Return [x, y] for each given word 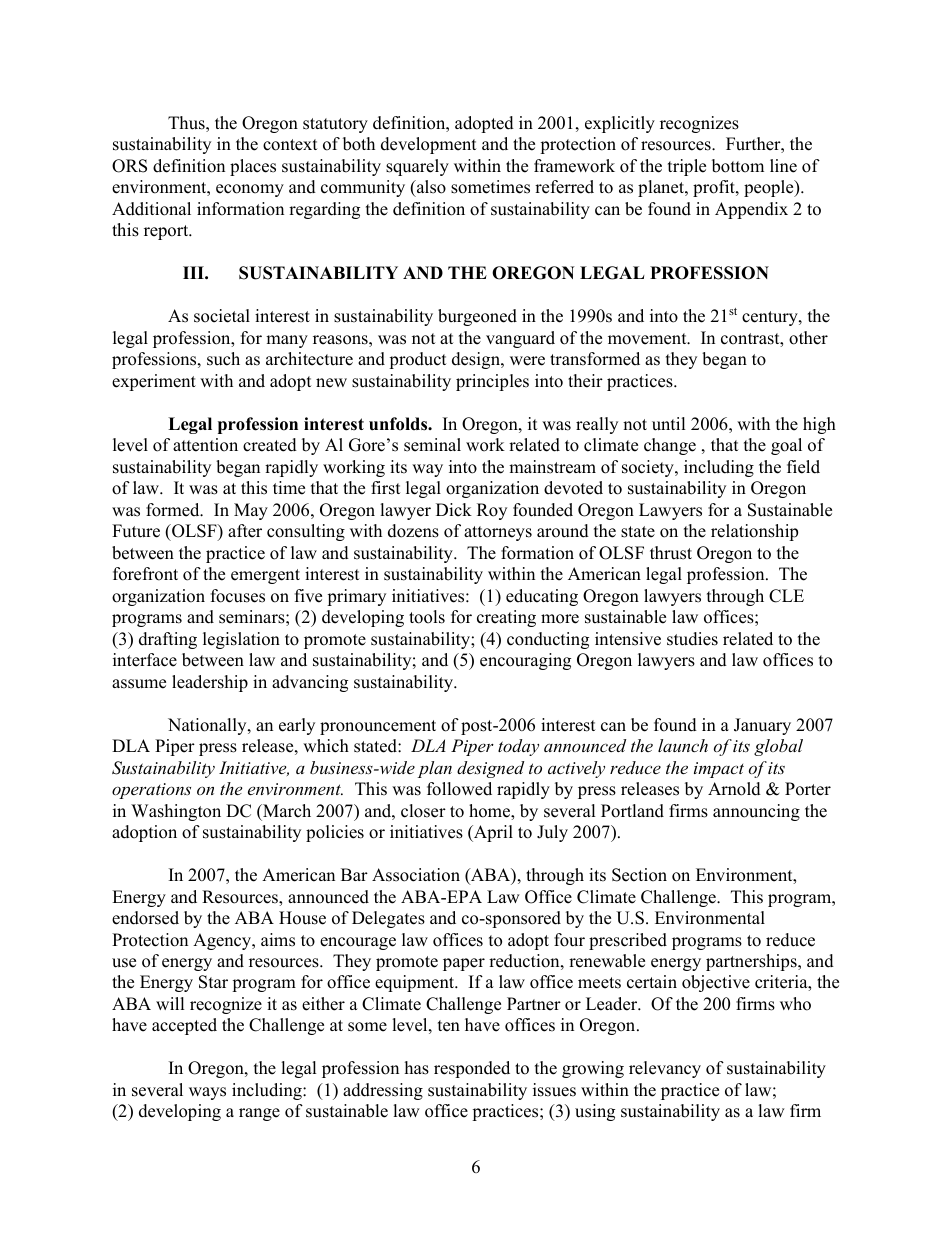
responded [472, 1069]
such [223, 359]
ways [207, 1093]
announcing [756, 812]
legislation [241, 640]
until [669, 424]
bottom [738, 166]
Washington [176, 812]
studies [692, 639]
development [429, 145]
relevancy [665, 1069]
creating [506, 618]
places [253, 167]
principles [492, 382]
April [492, 833]
